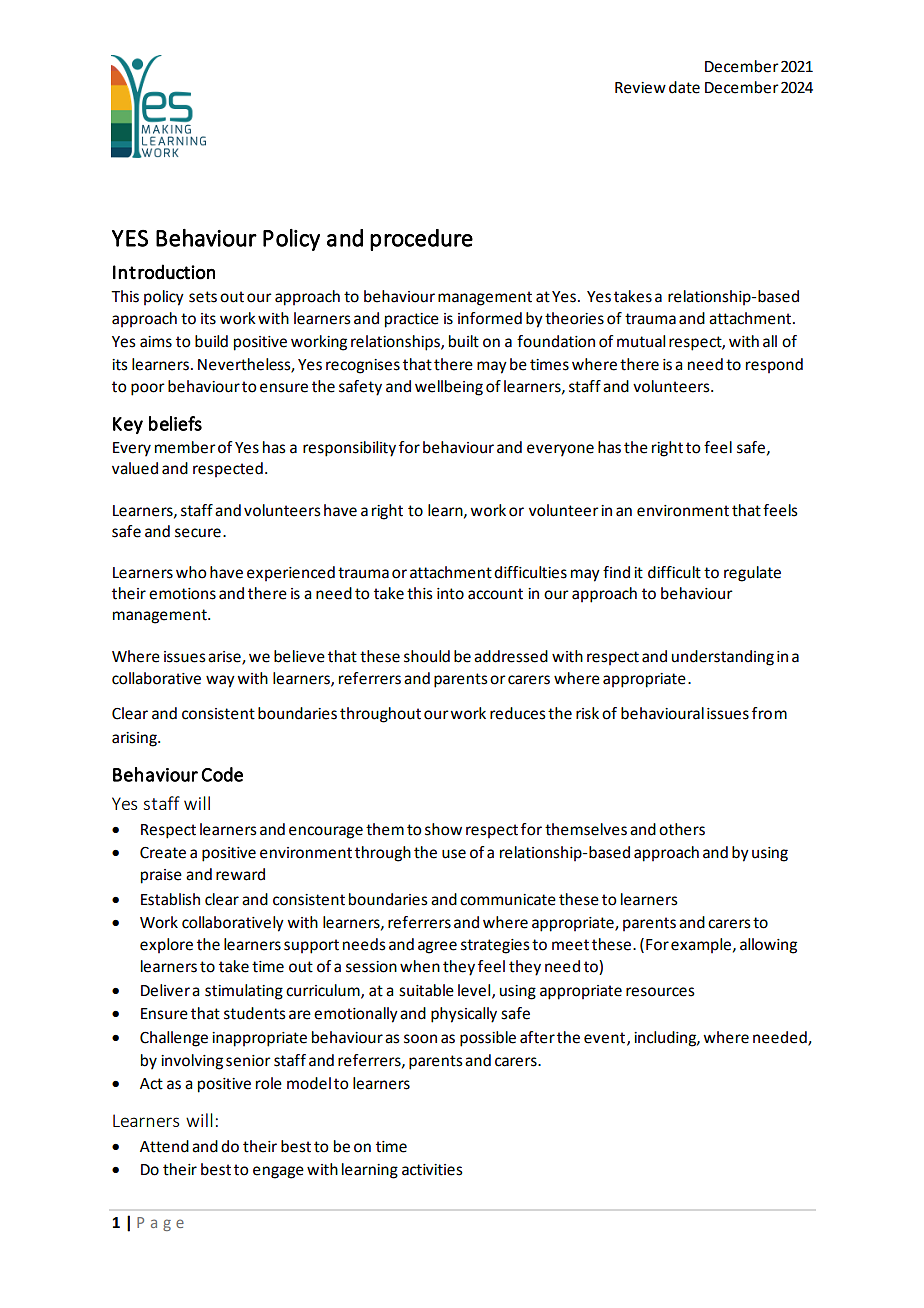 The height and width of the screenshot is (1308, 924). What do you see at coordinates (164, 1146) in the screenshot?
I see `Attend` at bounding box center [164, 1146].
